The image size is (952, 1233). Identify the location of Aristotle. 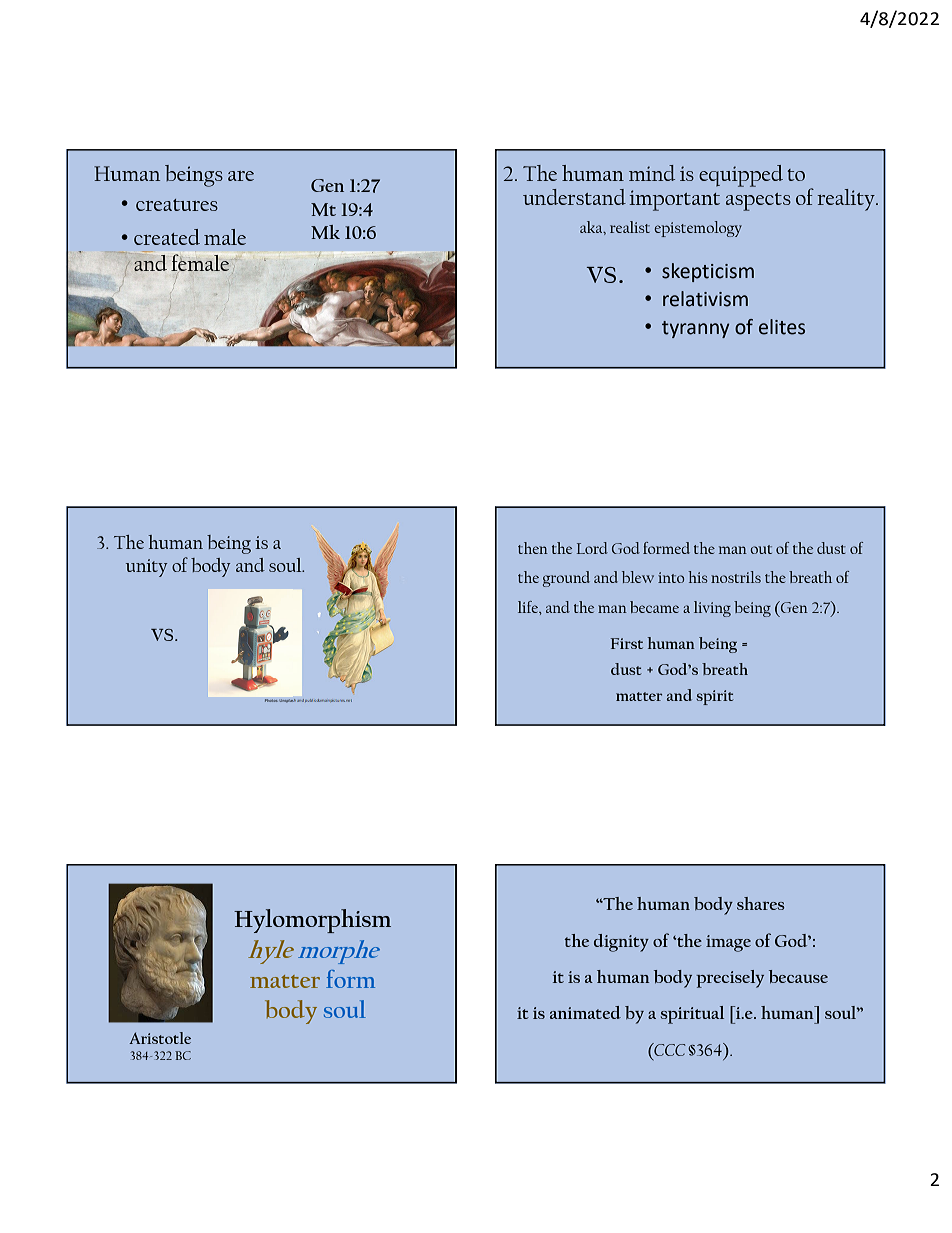
(160, 1038).
